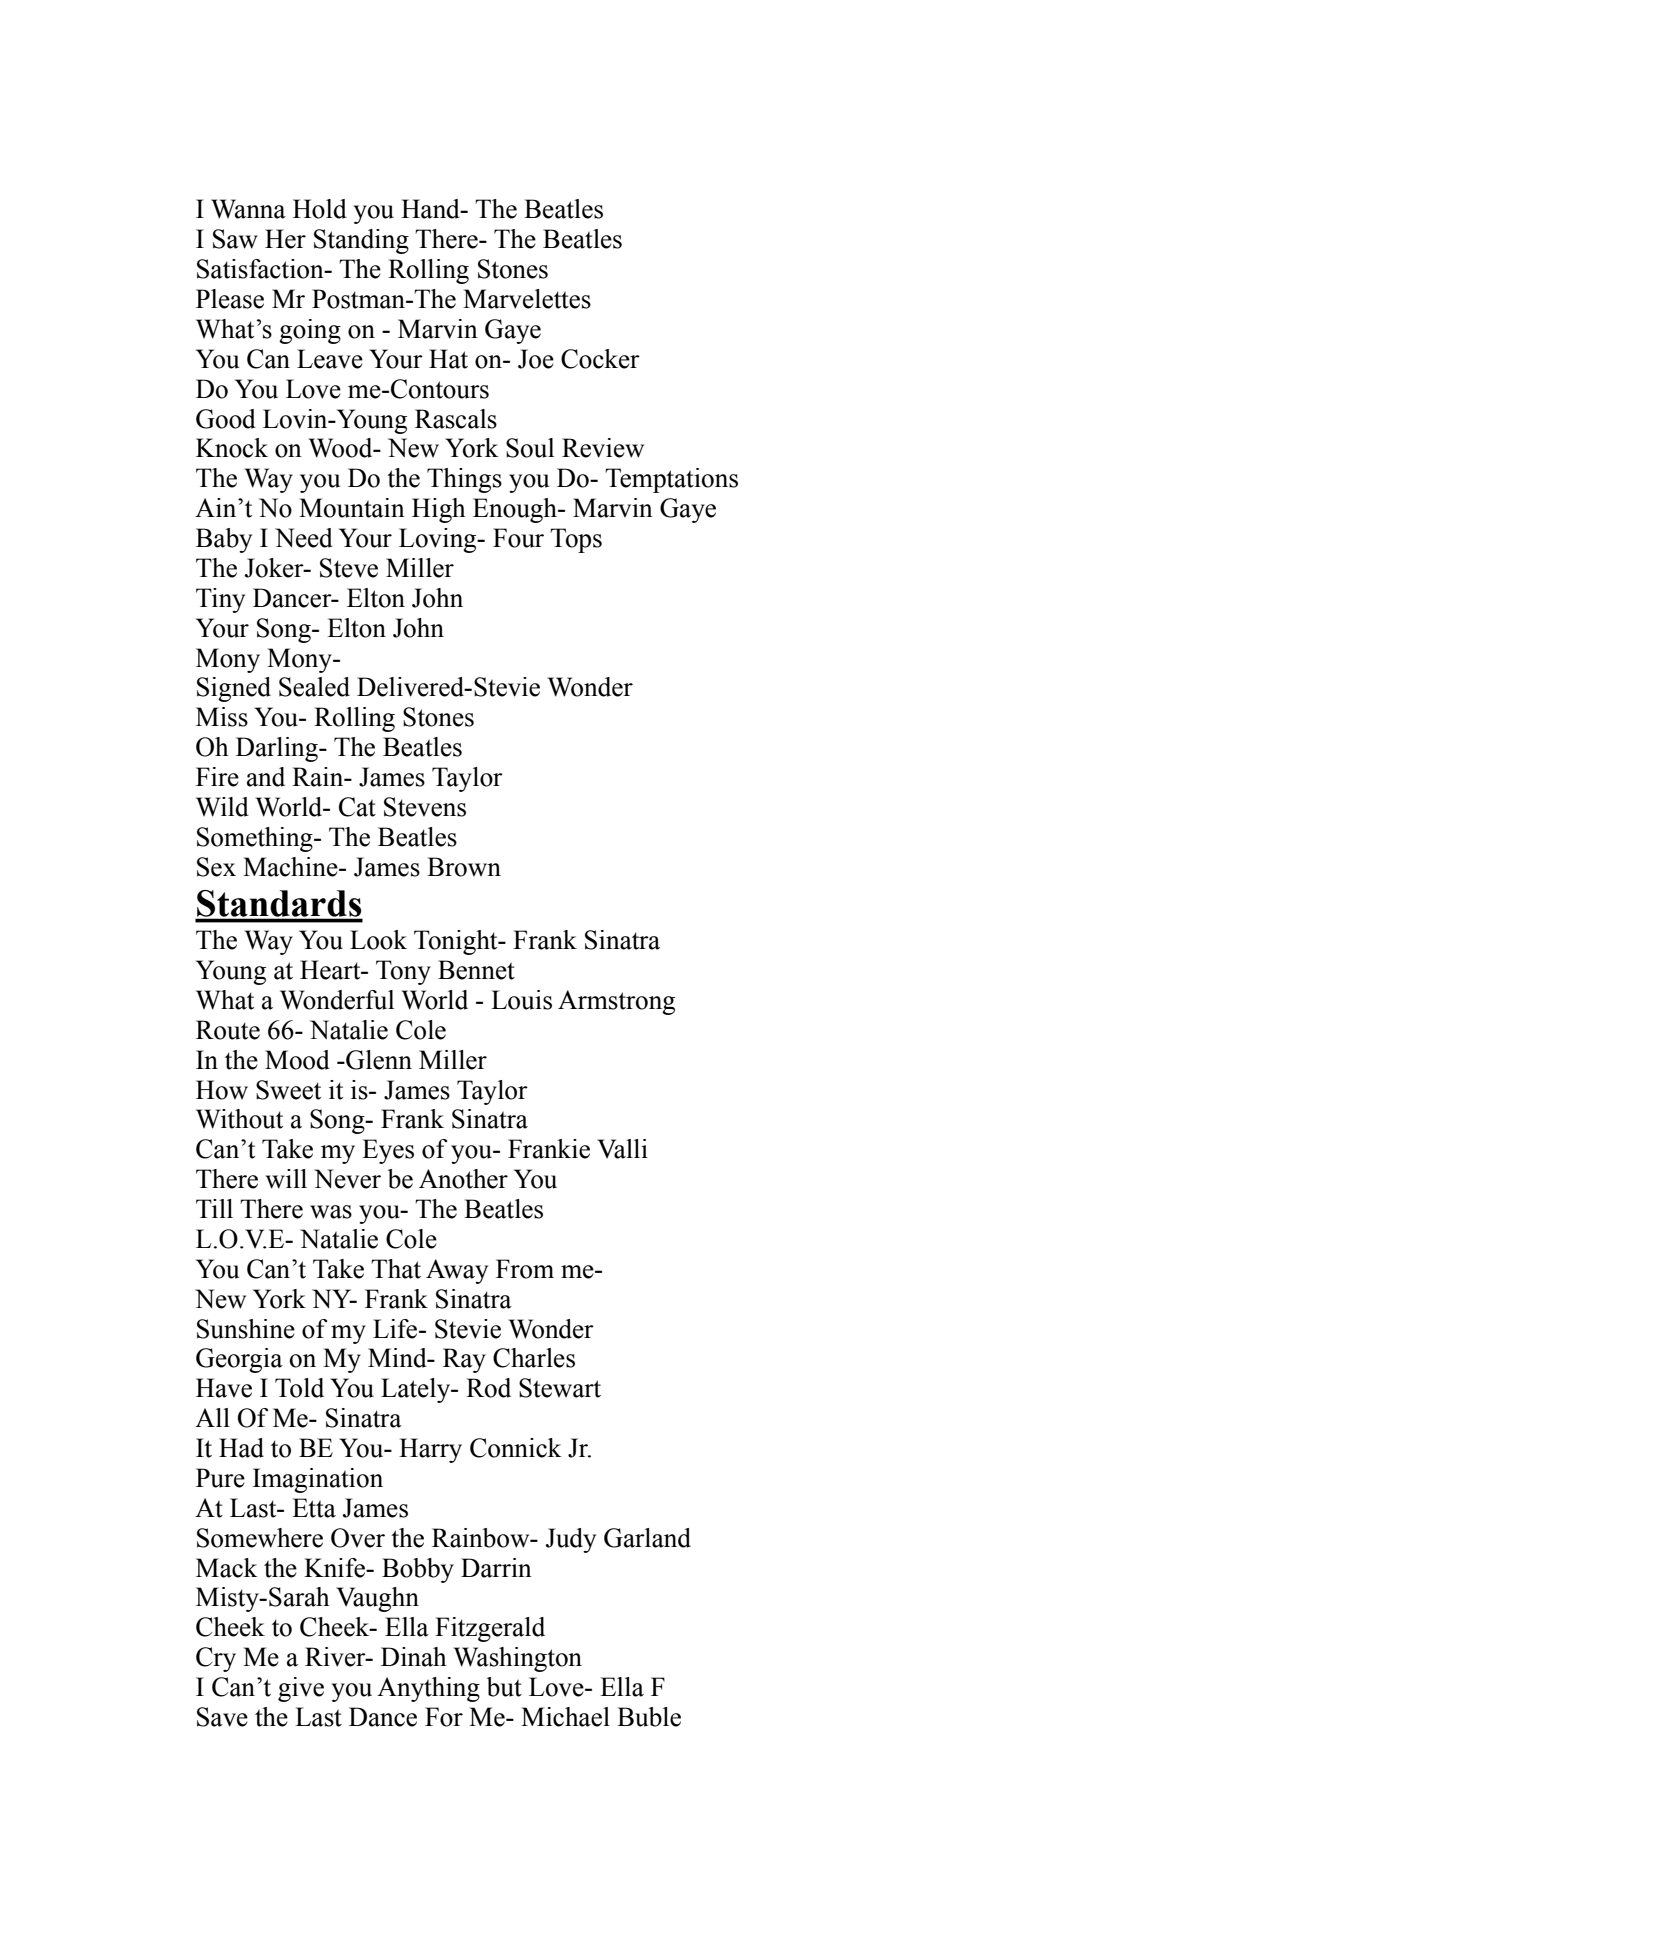 This screenshot has width=1662, height=1934. What do you see at coordinates (301, 1689) in the screenshot?
I see `give` at bounding box center [301, 1689].
